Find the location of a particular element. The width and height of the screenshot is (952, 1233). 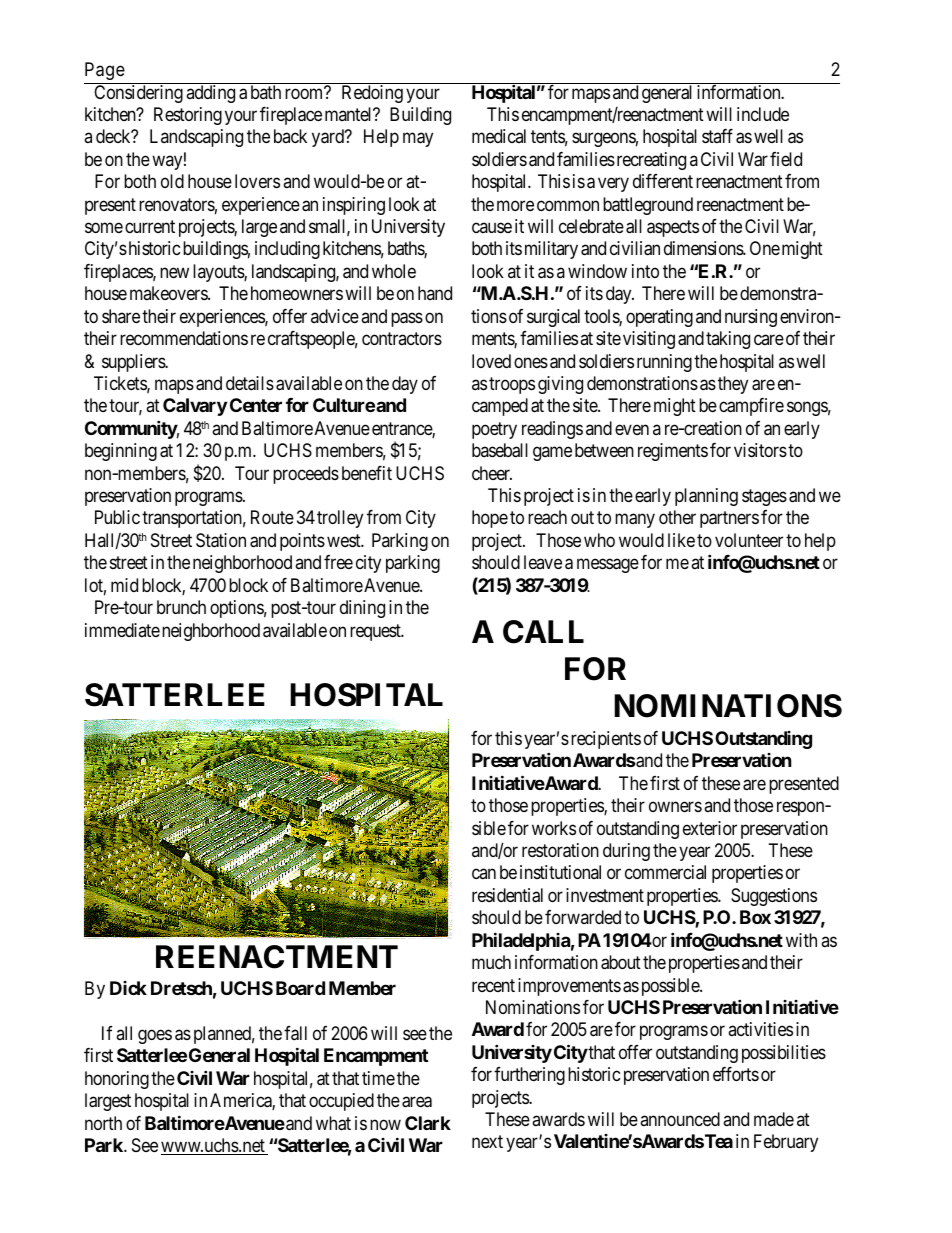

volunteer is located at coordinates (749, 540).
